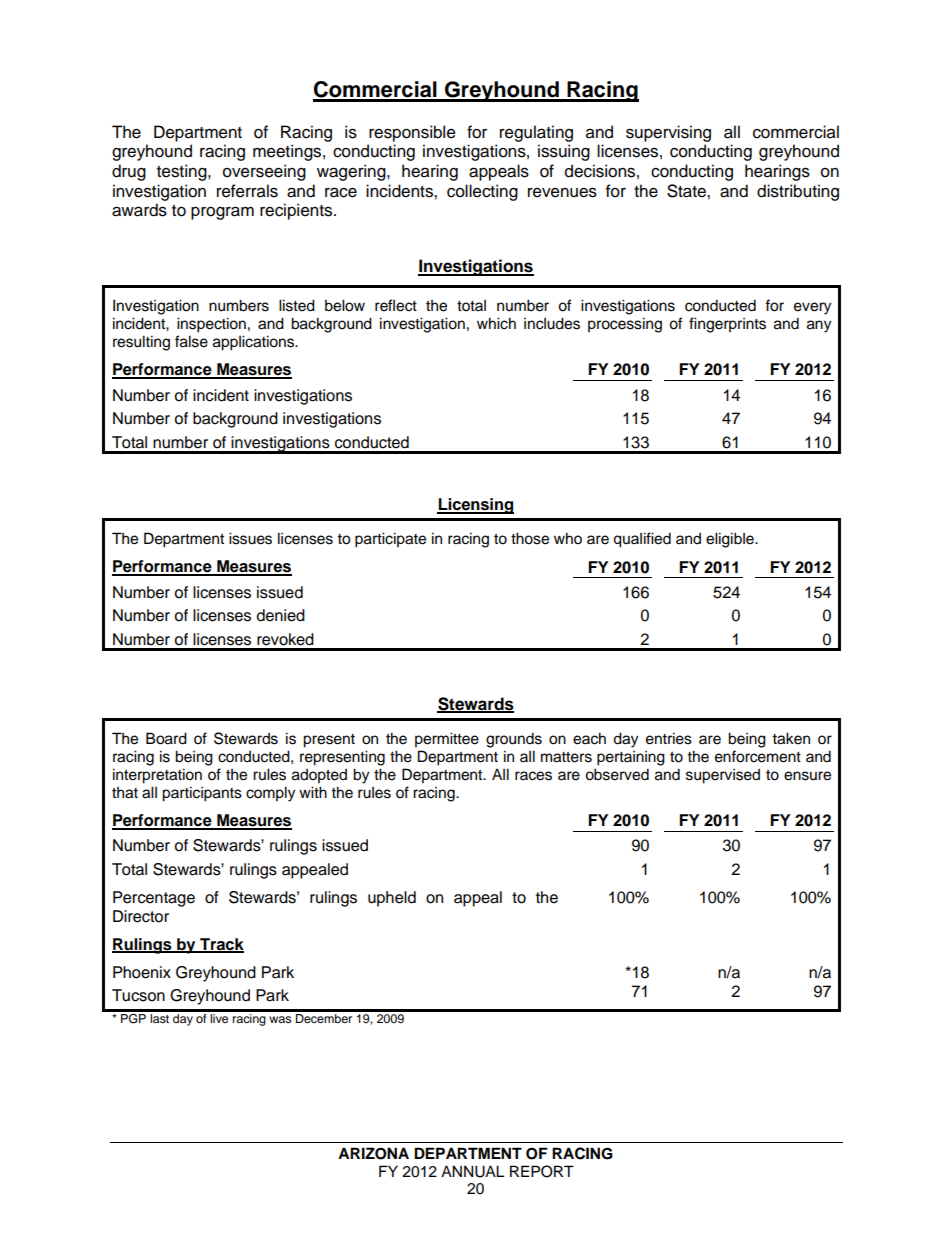  Describe the element at coordinates (482, 192) in the screenshot. I see `collecting` at that location.
